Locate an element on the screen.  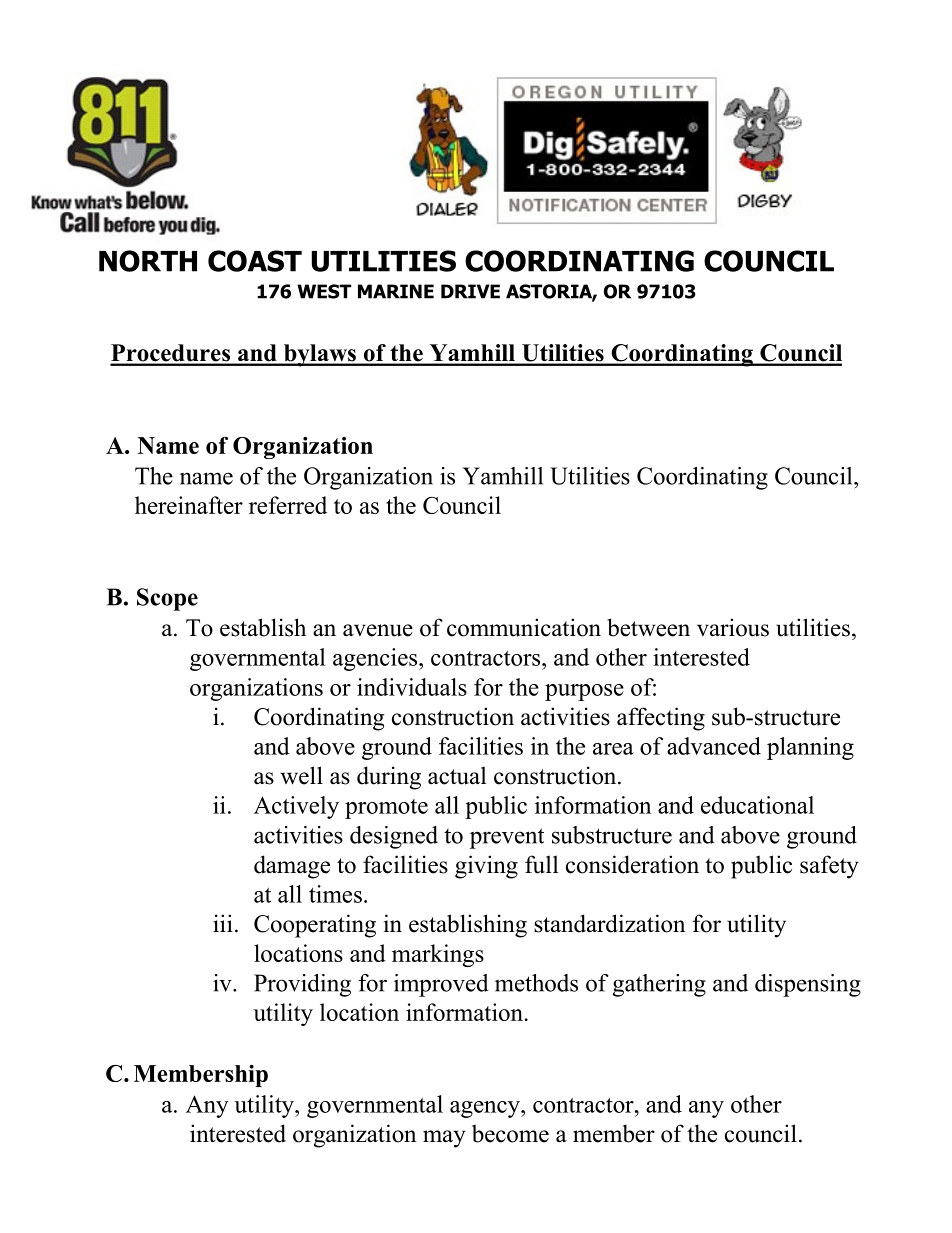
individuals is located at coordinates (412, 687).
